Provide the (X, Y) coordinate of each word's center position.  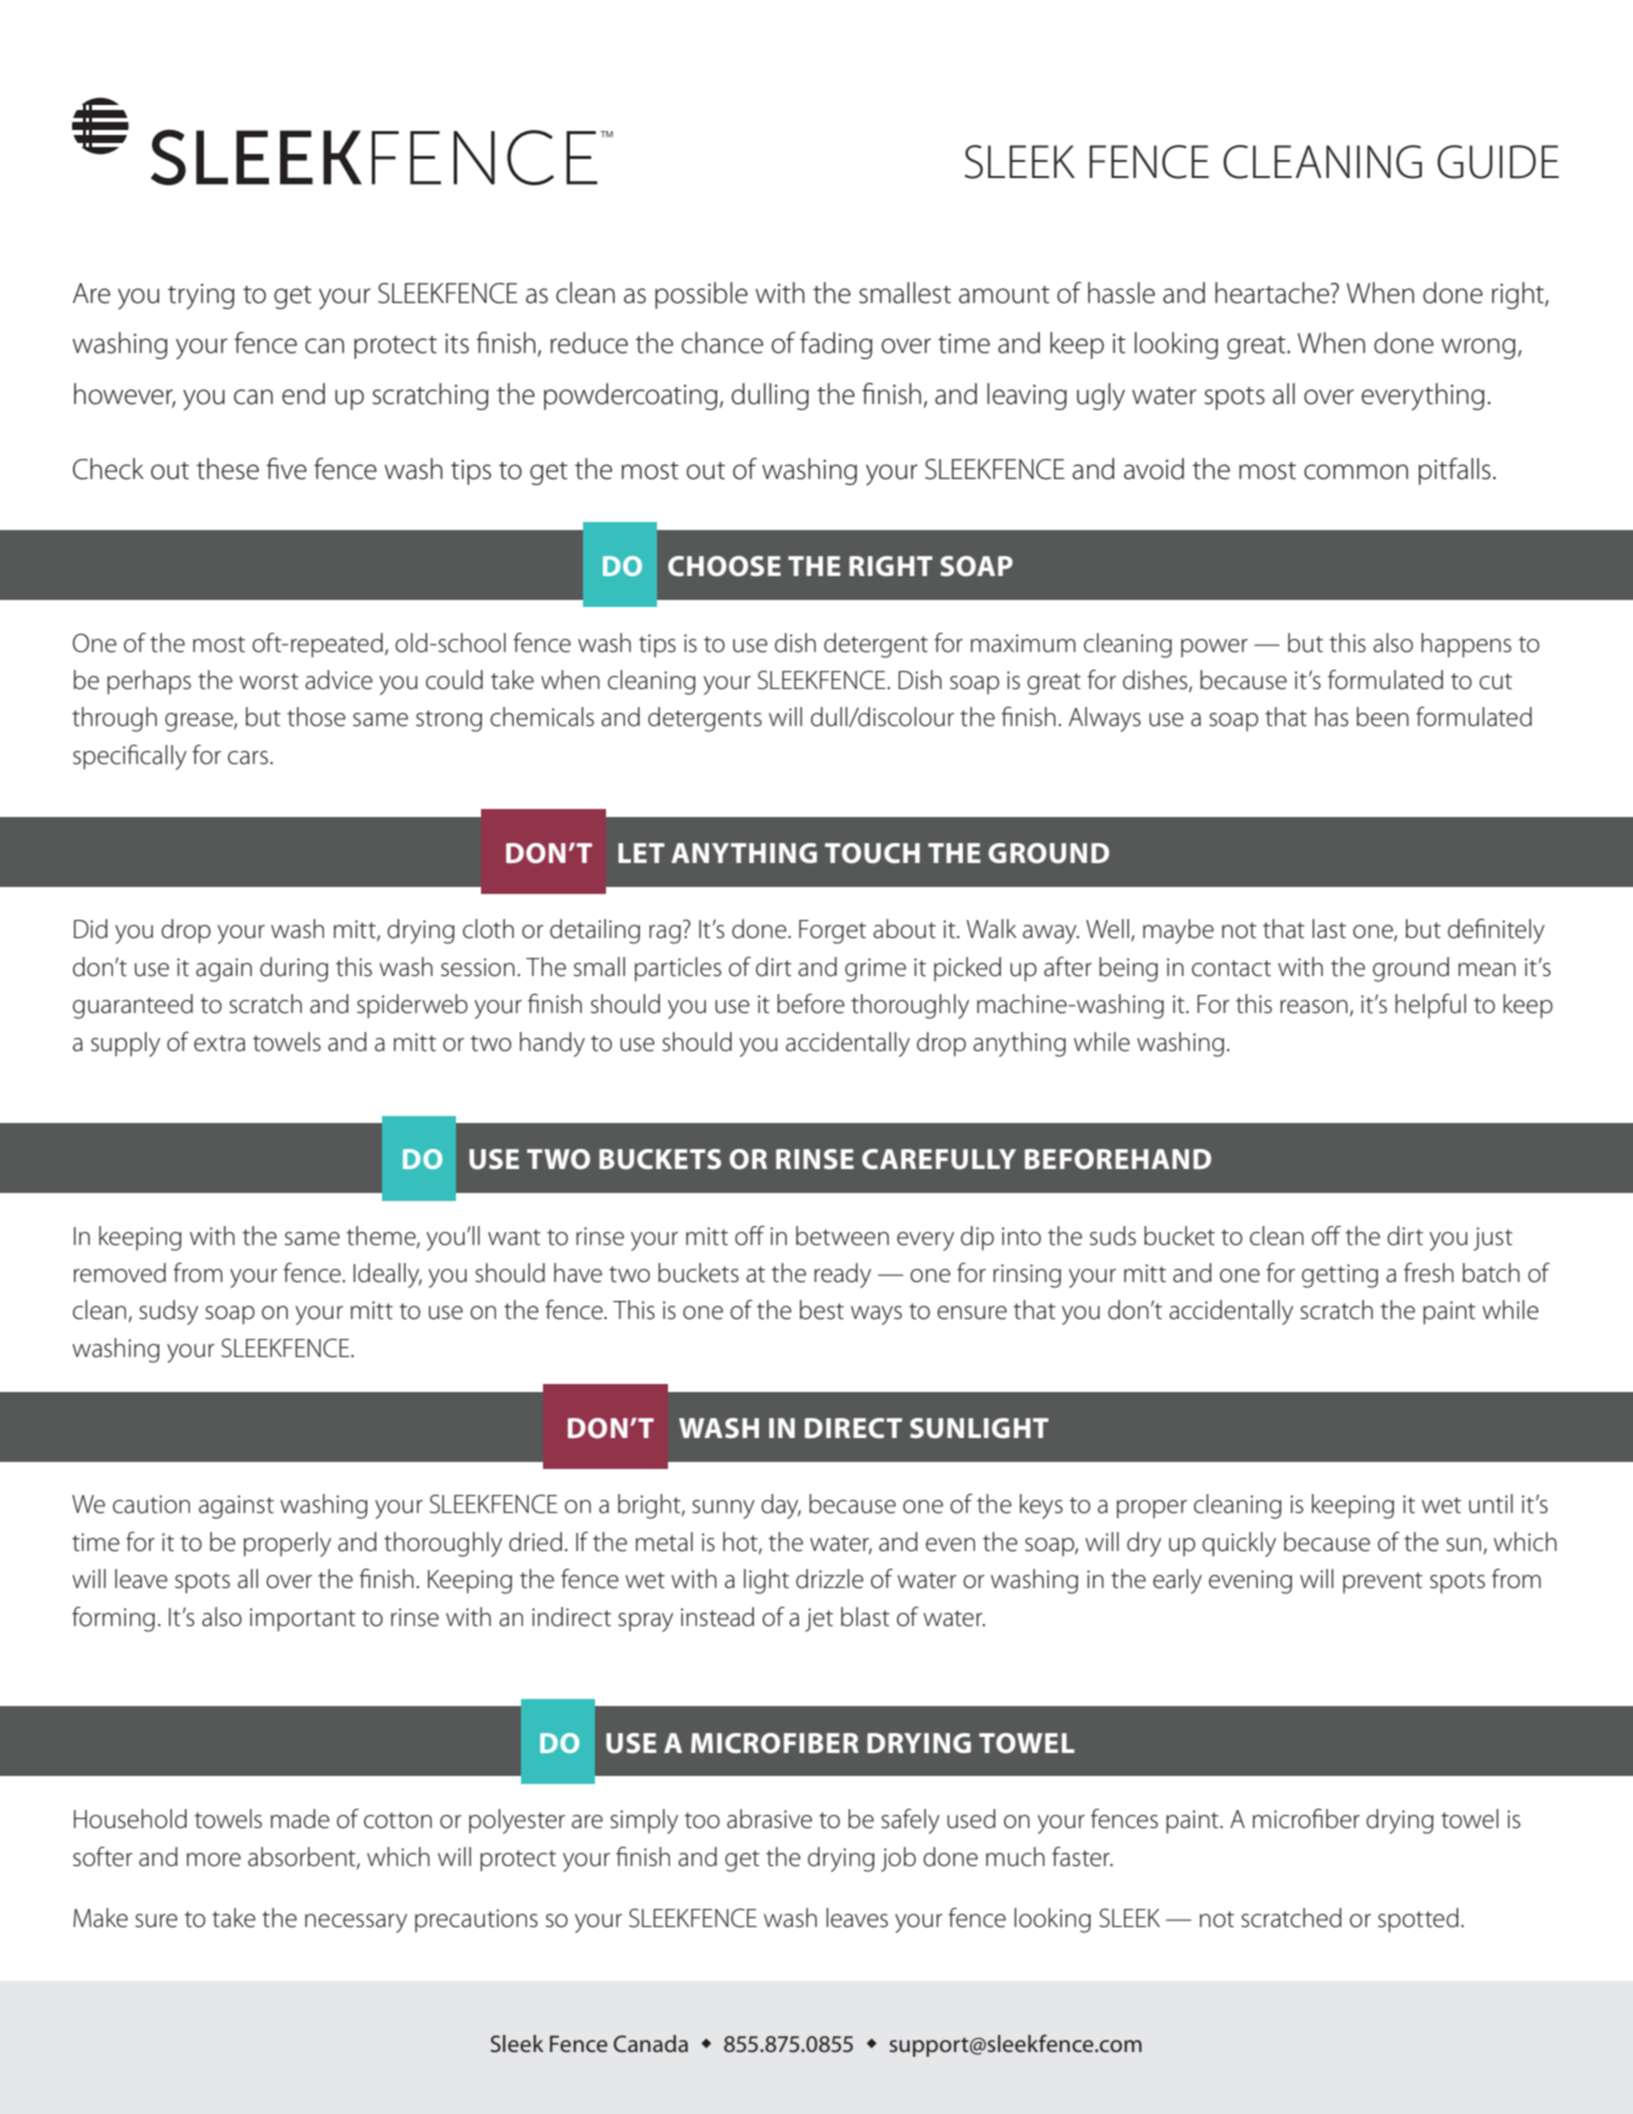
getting (1340, 1276)
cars (248, 758)
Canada (651, 2044)
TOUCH (872, 853)
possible (701, 295)
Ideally (387, 1275)
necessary (356, 1923)
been (1383, 717)
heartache (1273, 293)
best (822, 1310)
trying (201, 297)
